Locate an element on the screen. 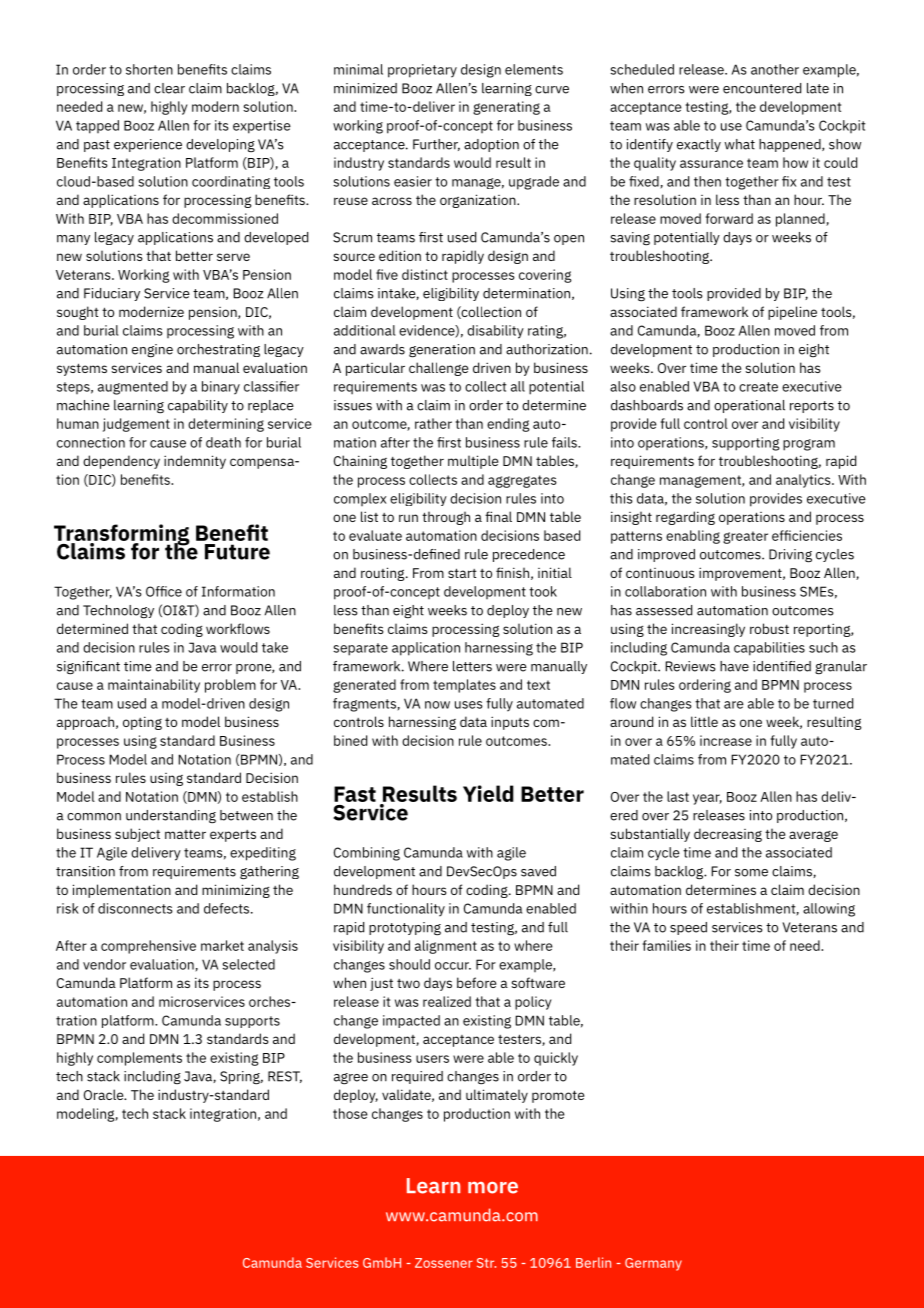  maintainability is located at coordinates (154, 686).
